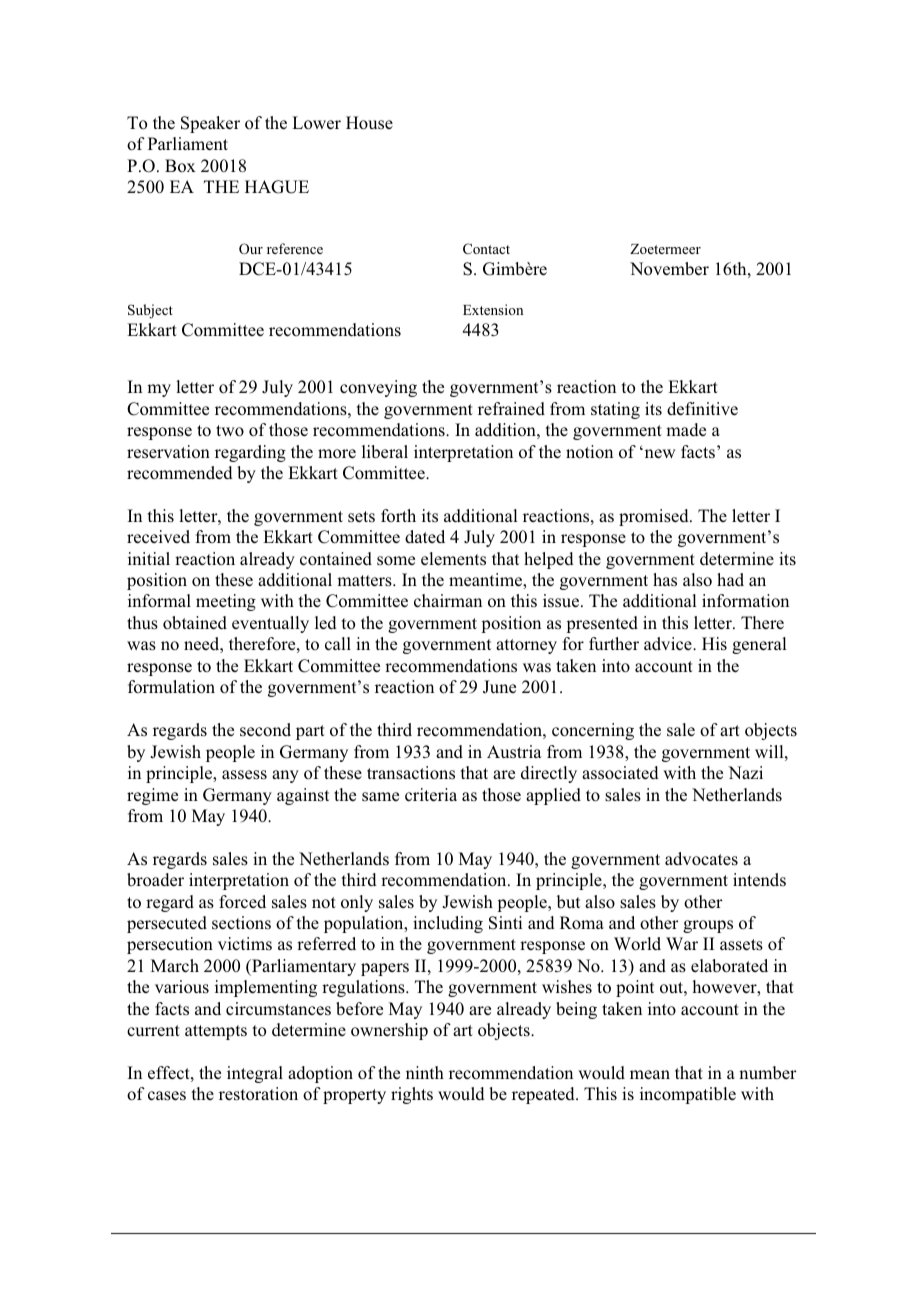 Image resolution: width=924 pixels, height=1308 pixels. What do you see at coordinates (210, 124) in the screenshot?
I see `Speaker` at bounding box center [210, 124].
